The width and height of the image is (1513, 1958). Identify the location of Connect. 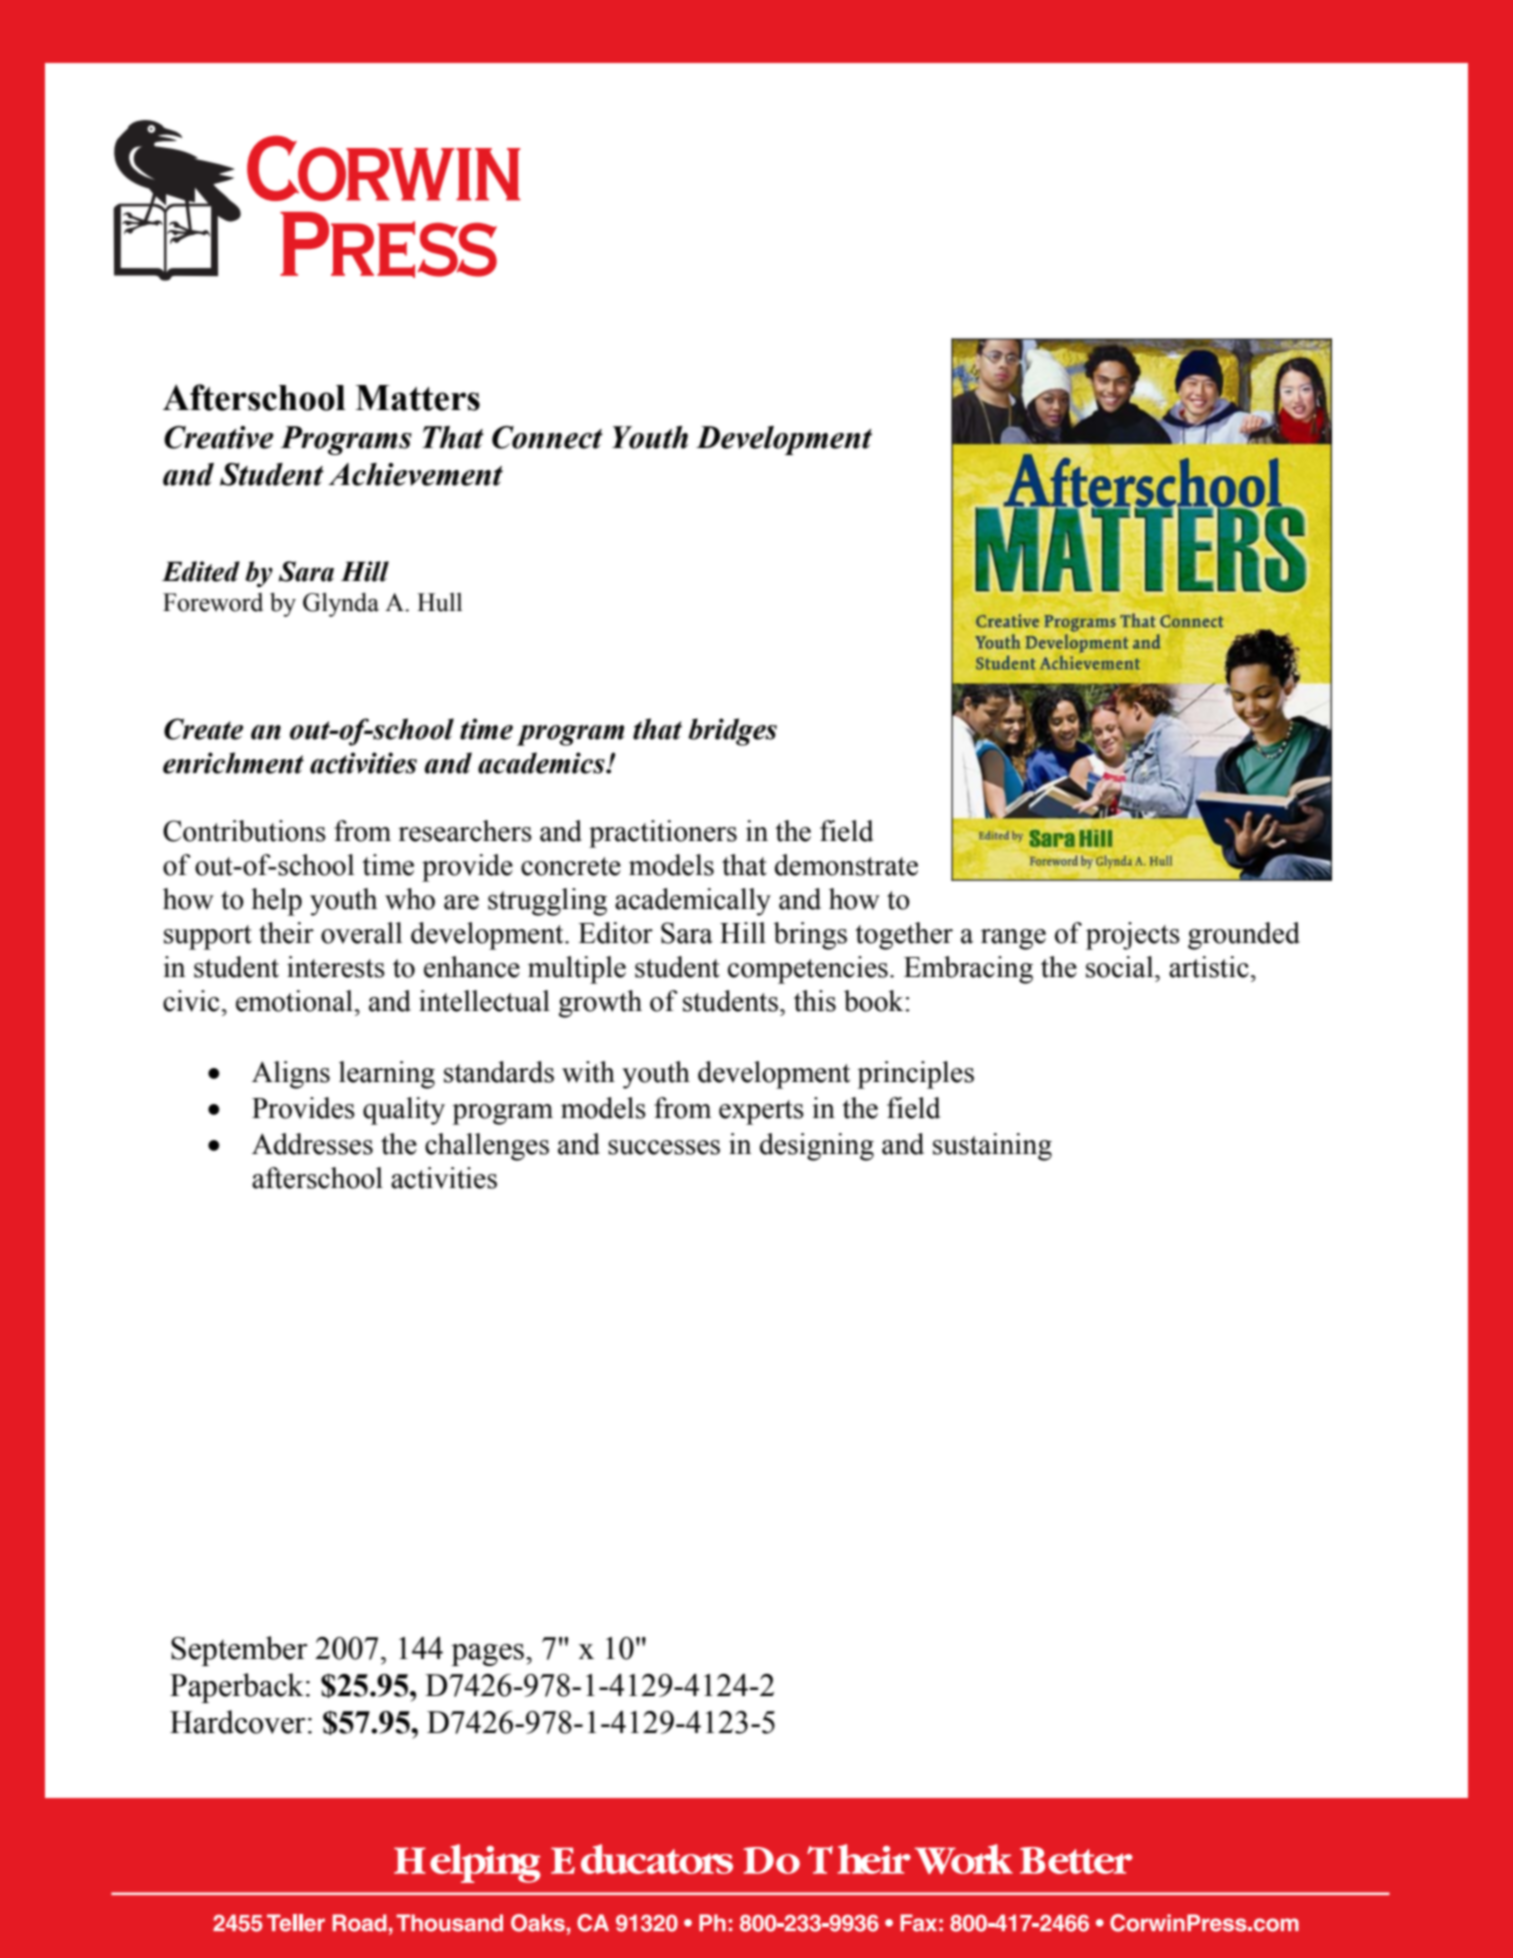
(547, 437).
